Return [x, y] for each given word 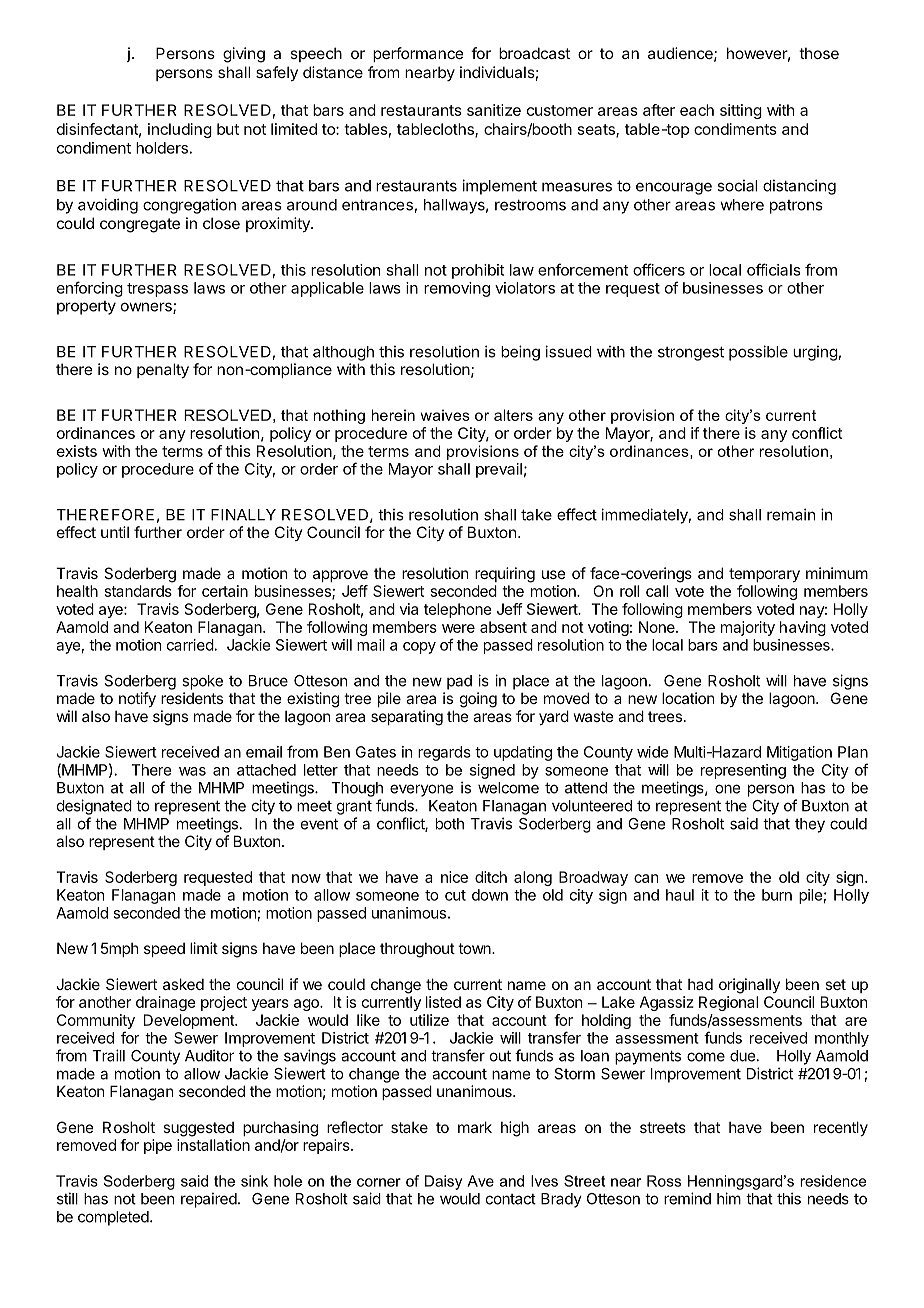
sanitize [494, 110]
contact [511, 1199]
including [180, 130]
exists [77, 451]
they [810, 825]
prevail [499, 470]
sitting [741, 111]
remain [791, 514]
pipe [158, 1146]
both [450, 824]
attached [266, 770]
